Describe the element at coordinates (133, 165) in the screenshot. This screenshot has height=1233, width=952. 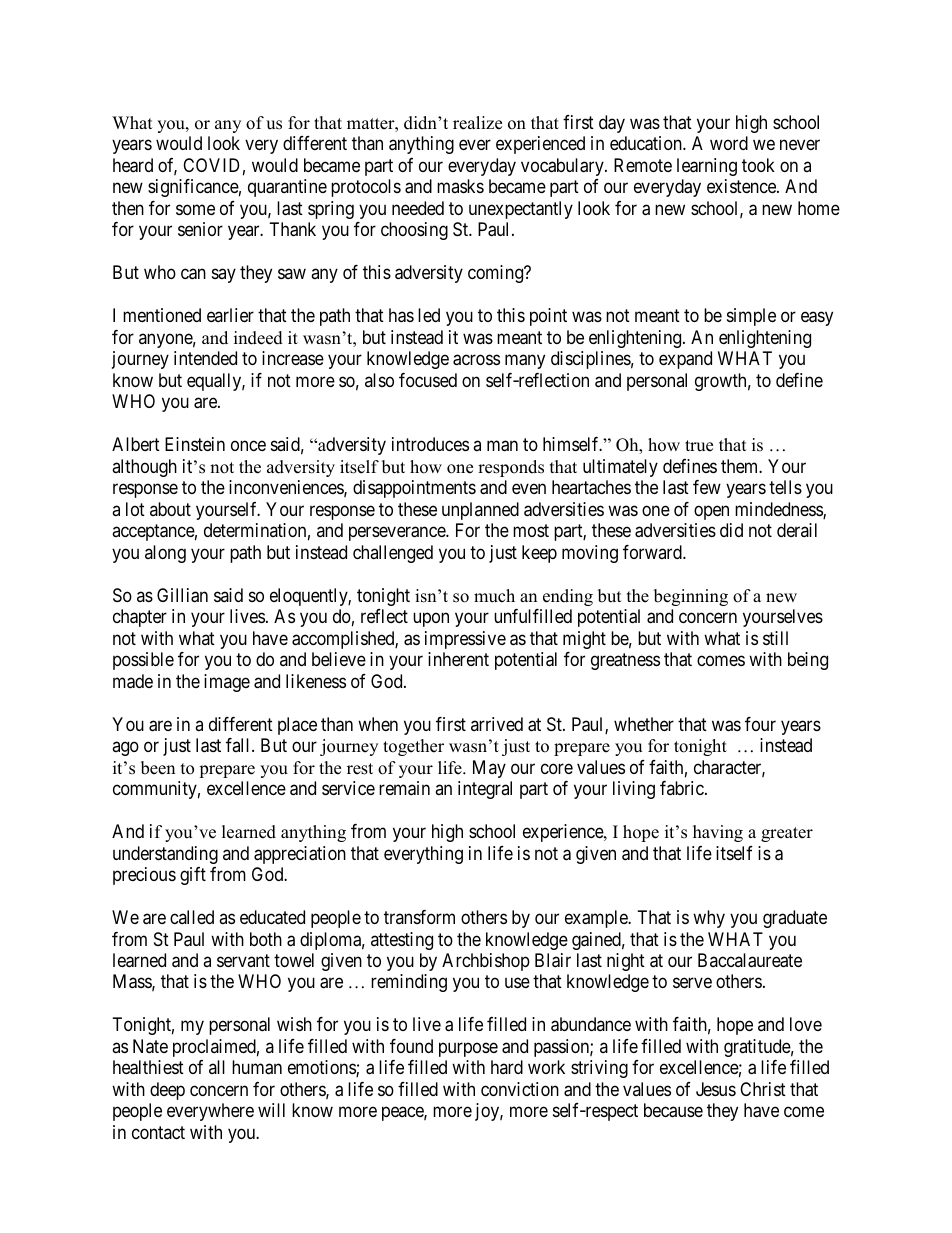
I see `heard` at that location.
